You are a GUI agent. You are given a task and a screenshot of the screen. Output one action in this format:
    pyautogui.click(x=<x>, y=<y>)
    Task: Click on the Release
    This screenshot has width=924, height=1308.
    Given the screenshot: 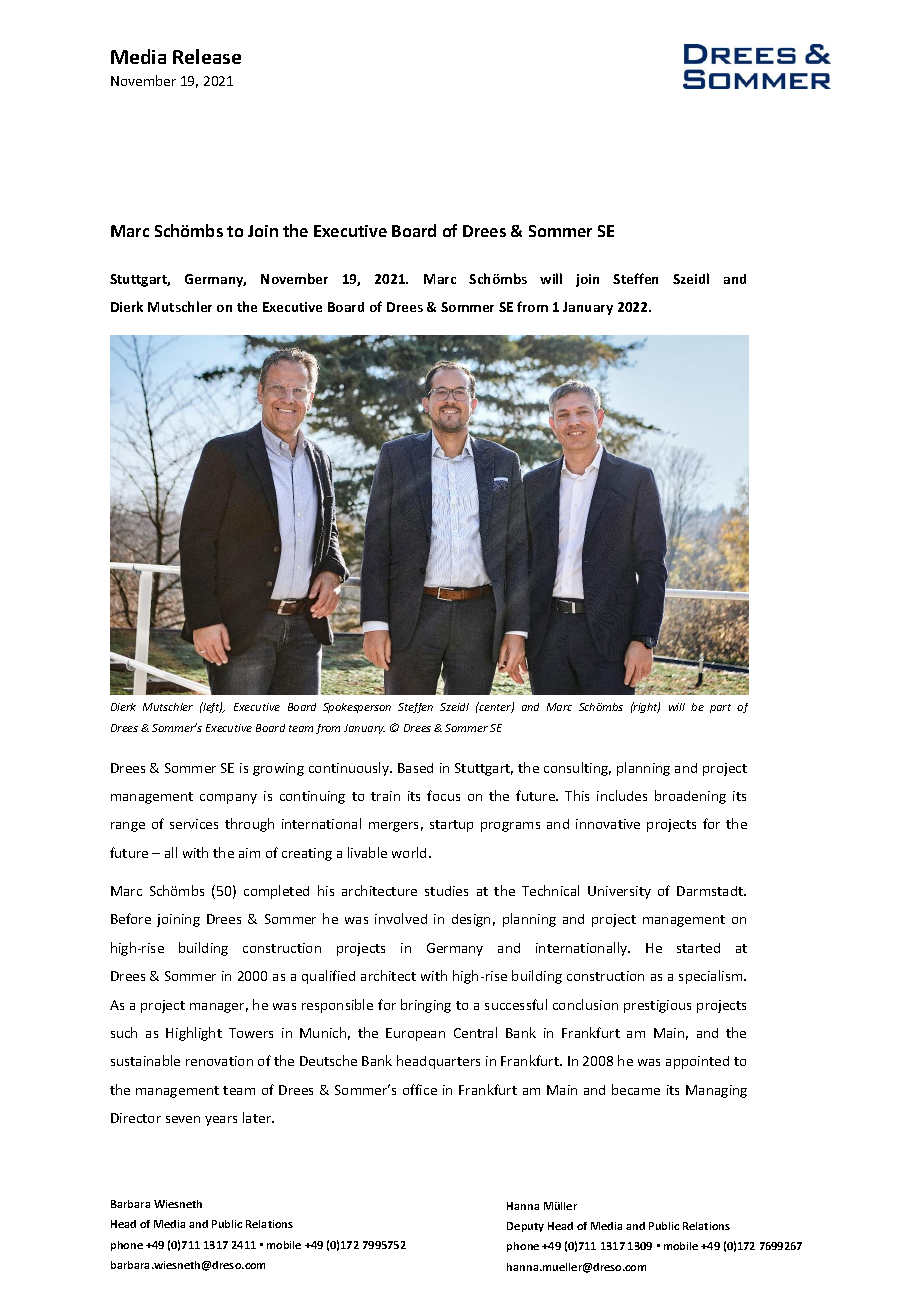 What is the action you would take?
    pyautogui.click(x=207, y=56)
